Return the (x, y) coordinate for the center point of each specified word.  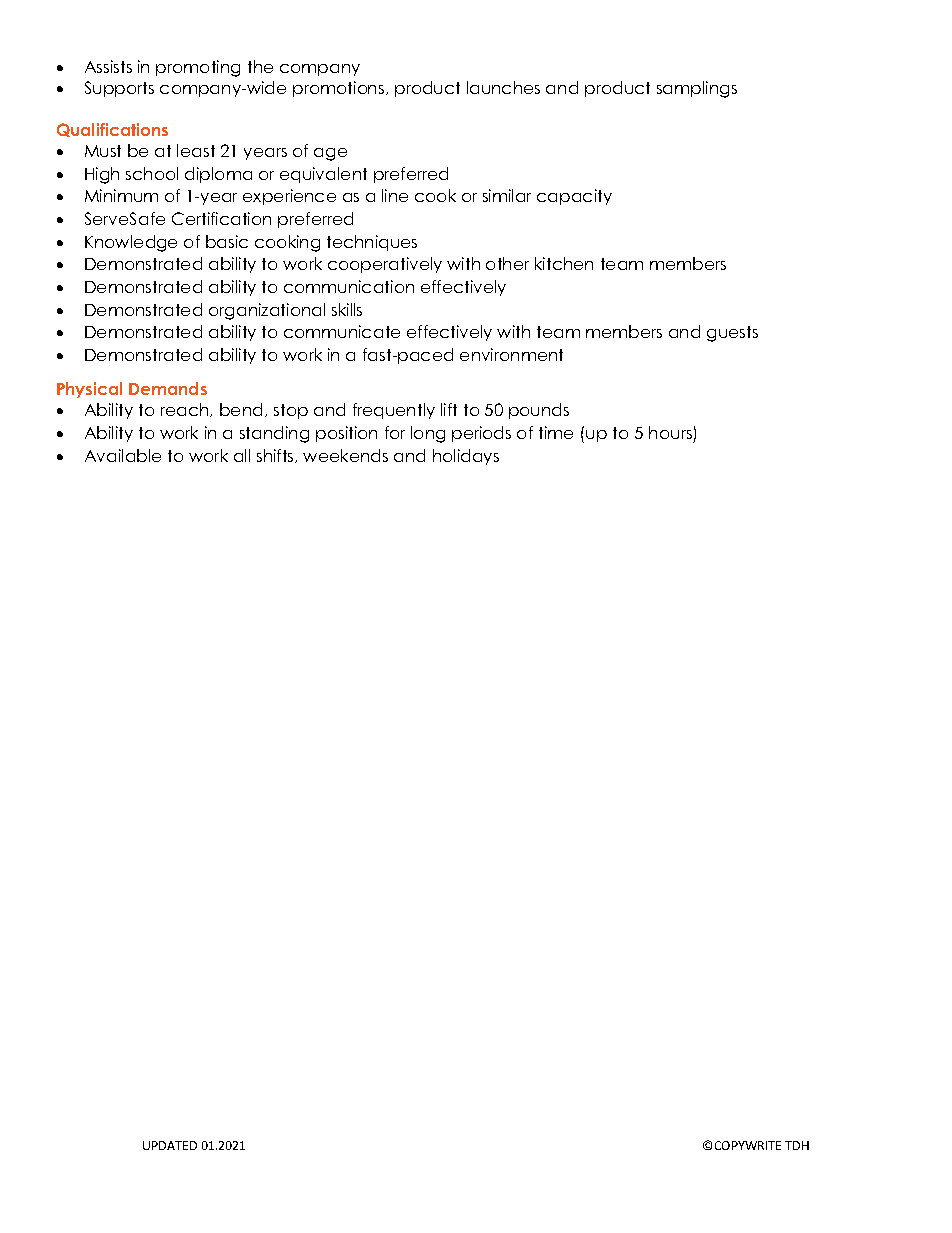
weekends (345, 455)
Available (123, 455)
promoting (198, 68)
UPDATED (170, 1145)
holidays (466, 457)
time (556, 432)
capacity (574, 197)
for (395, 432)
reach (186, 410)
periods (481, 434)
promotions (340, 89)
